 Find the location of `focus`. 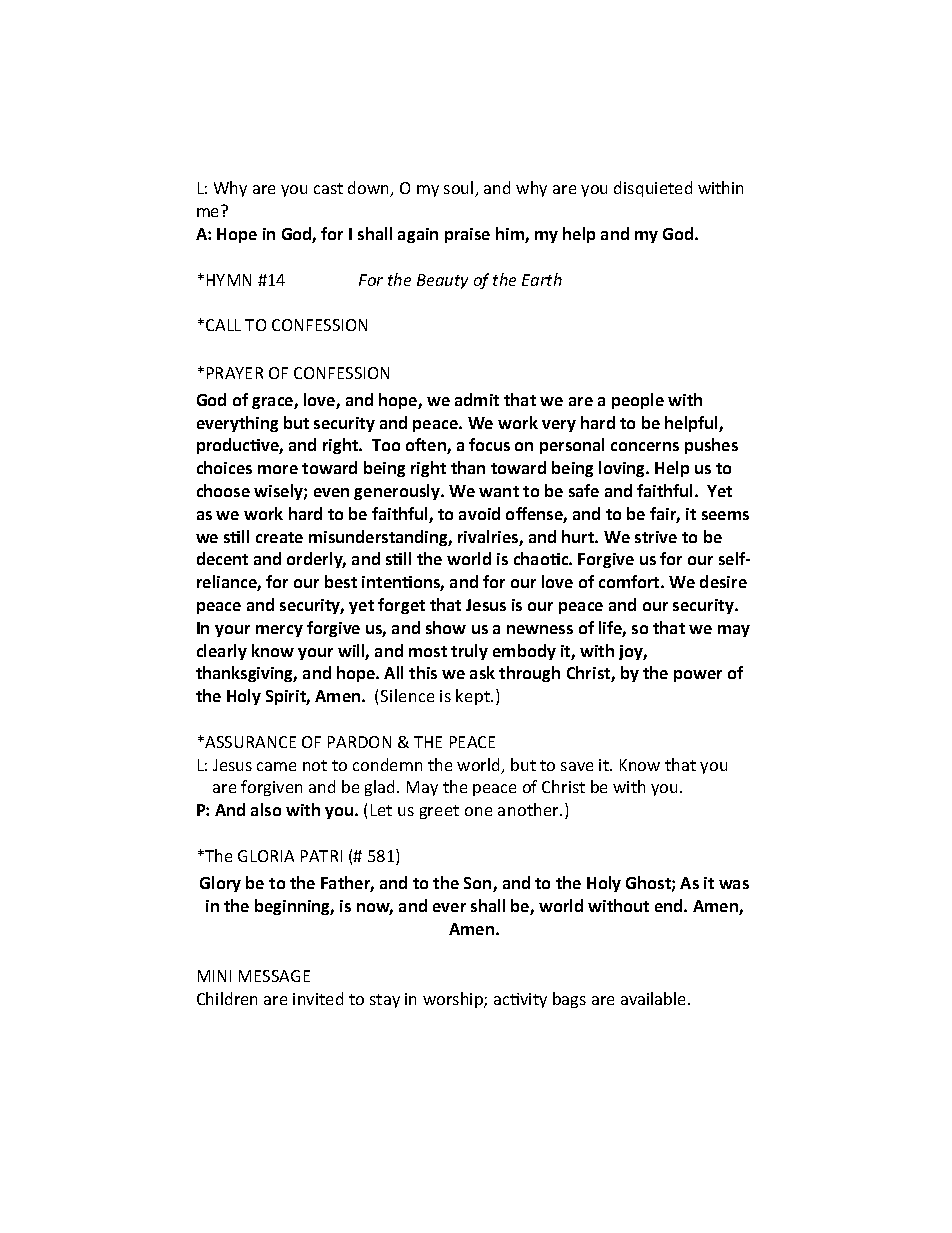

focus is located at coordinates (489, 444).
